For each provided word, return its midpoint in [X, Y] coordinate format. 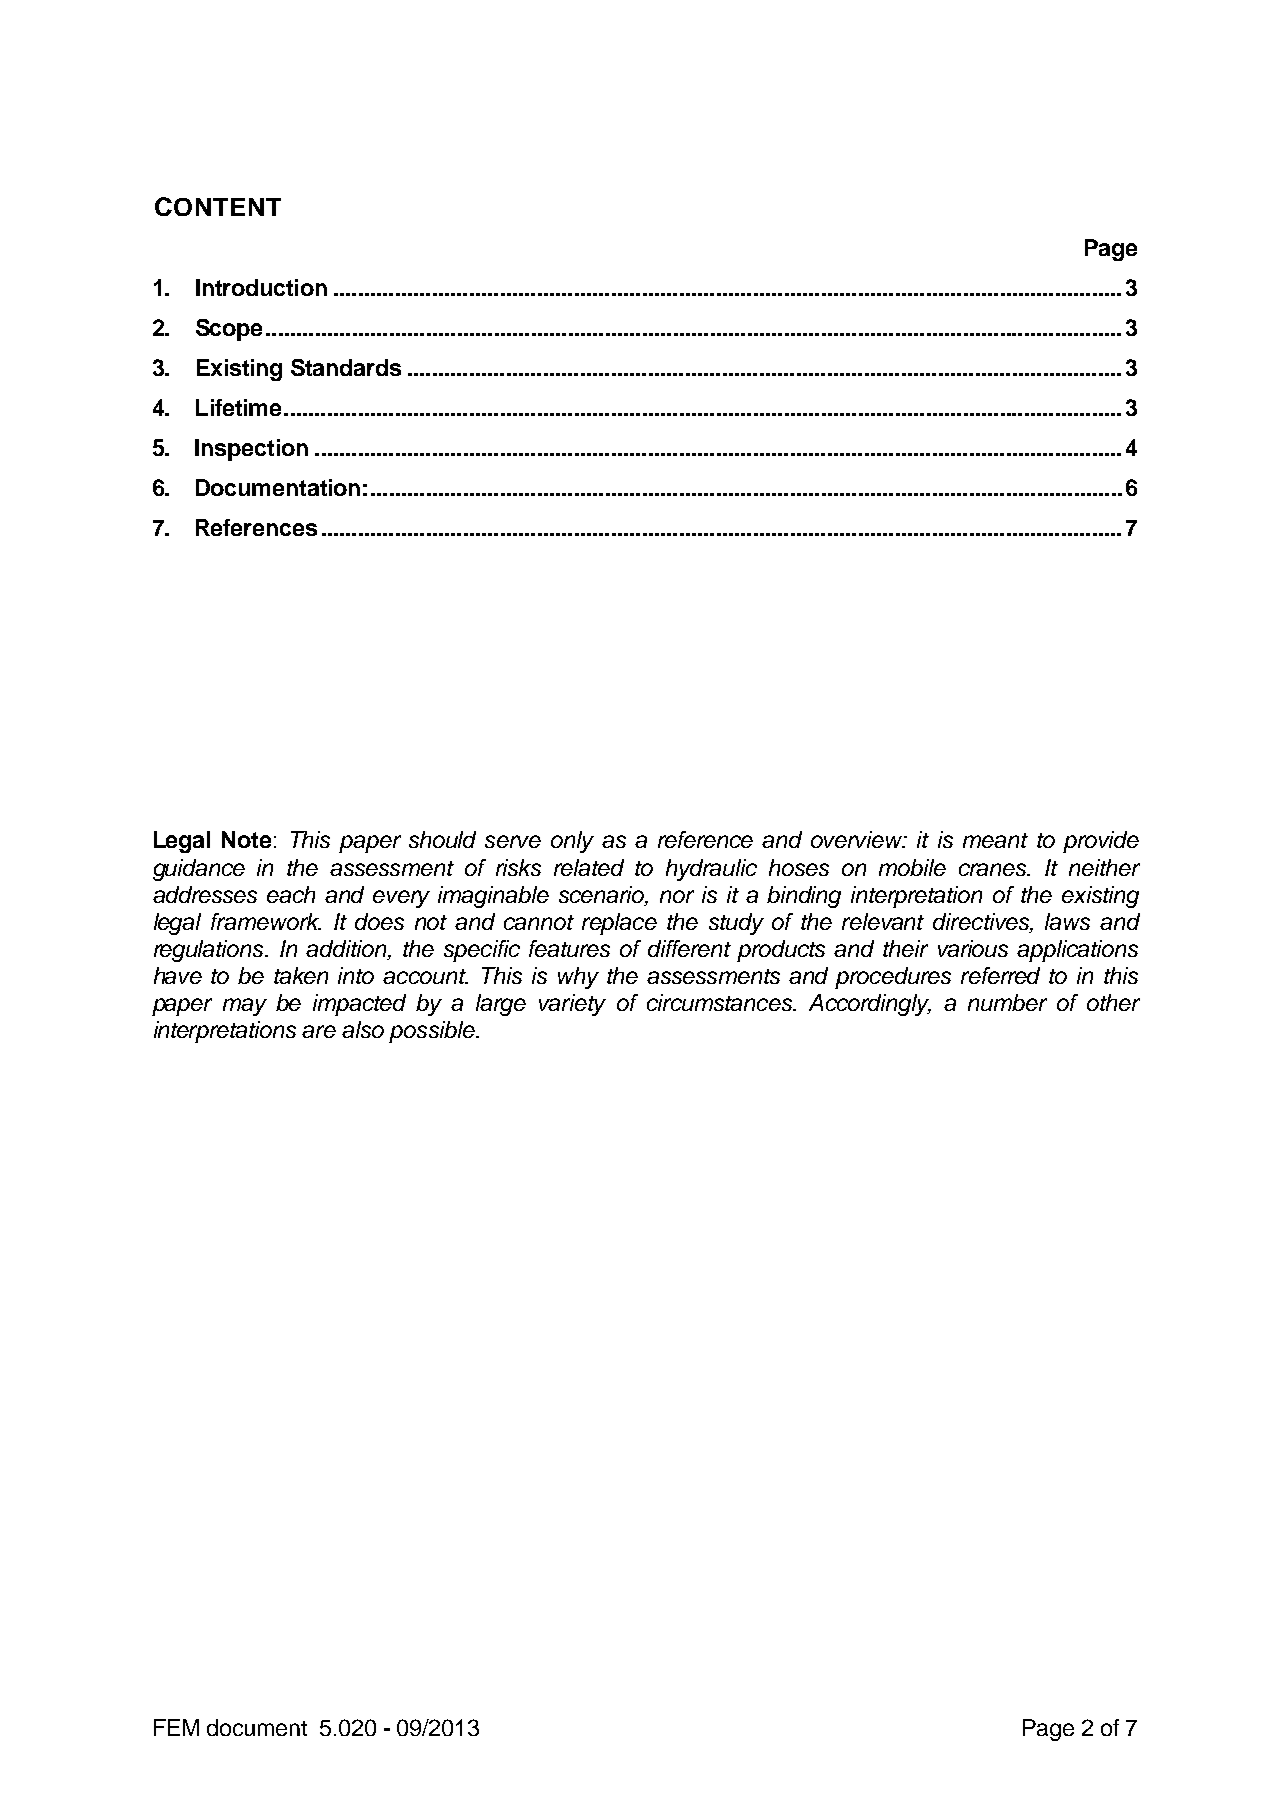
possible [433, 1032]
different [689, 948]
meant [995, 840]
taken [301, 975]
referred [1000, 975]
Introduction [261, 287]
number [1007, 1002]
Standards [346, 367]
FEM [176, 1727]
